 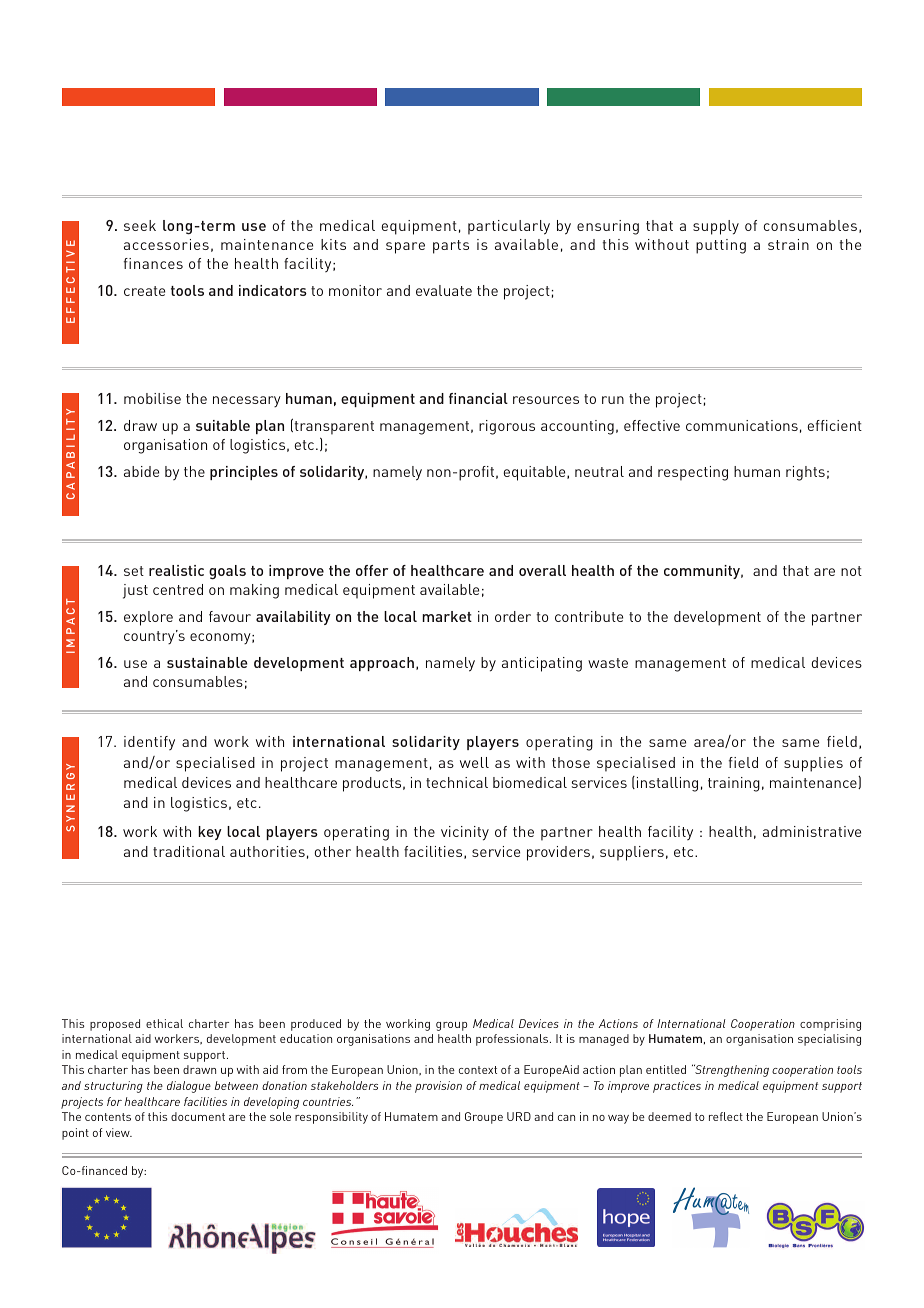 I want to click on market, so click(x=447, y=616).
